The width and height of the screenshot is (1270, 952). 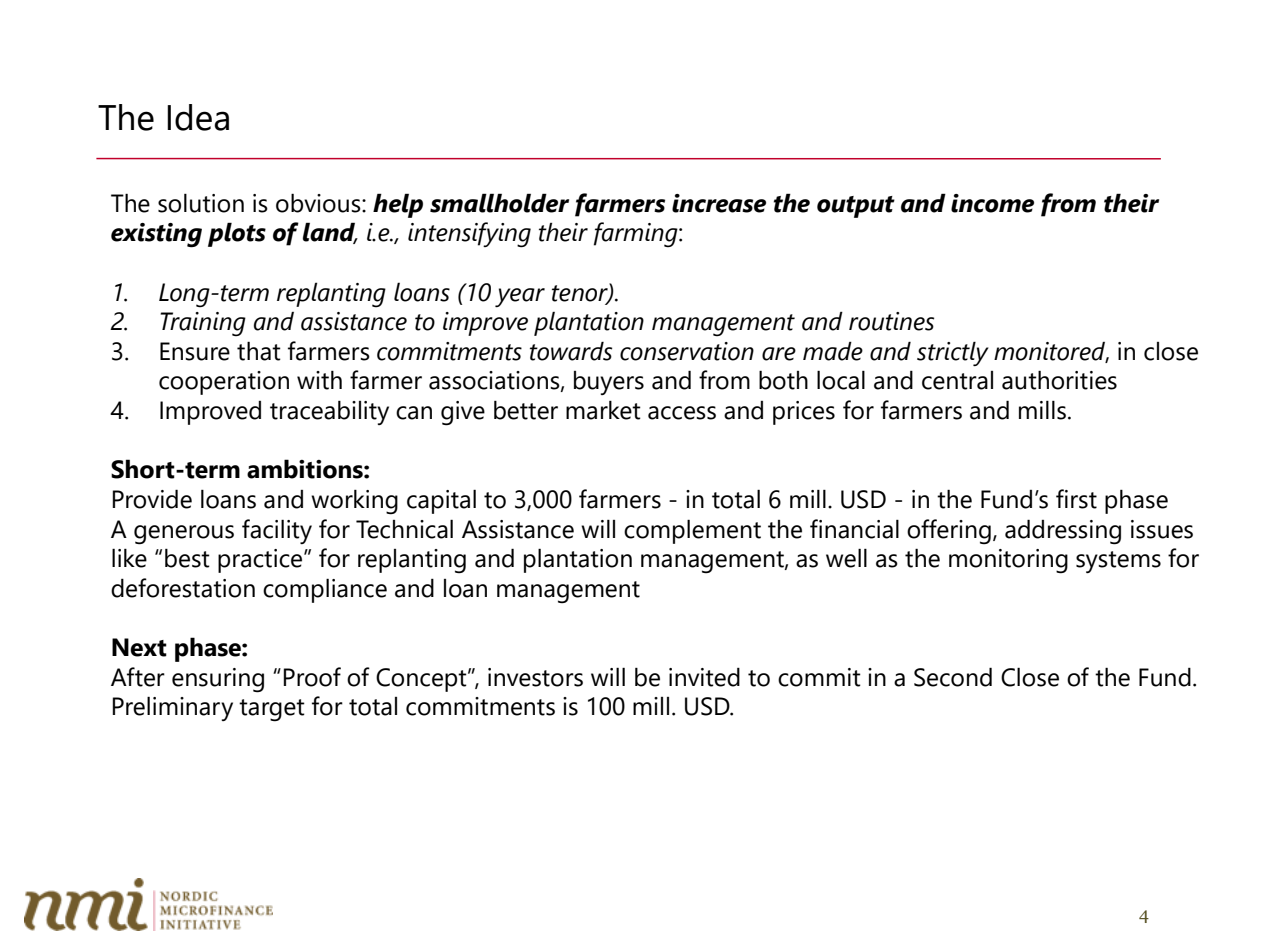 What do you see at coordinates (692, 531) in the screenshot?
I see `complement` at bounding box center [692, 531].
